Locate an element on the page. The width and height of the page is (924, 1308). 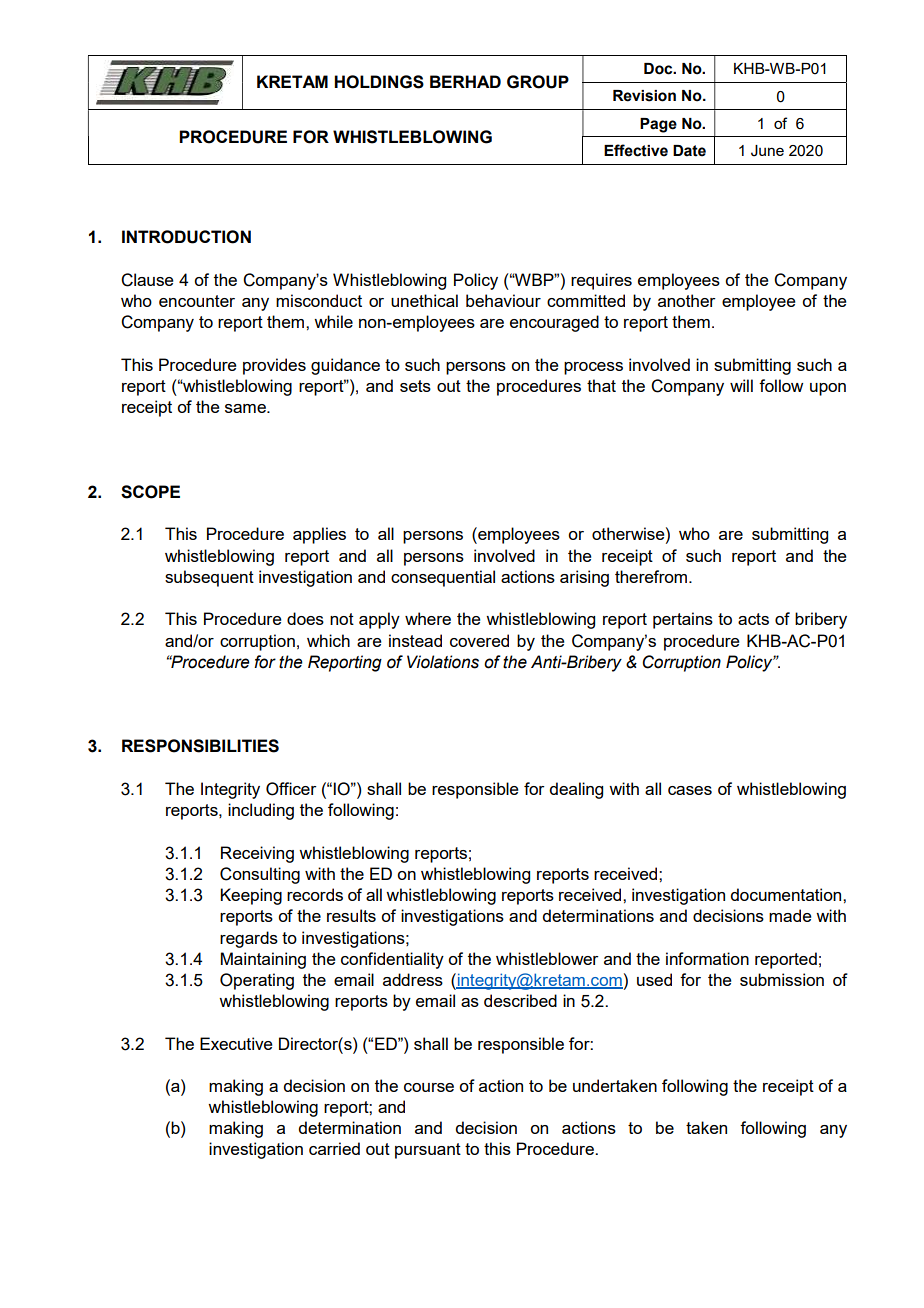
June is located at coordinates (767, 151).
